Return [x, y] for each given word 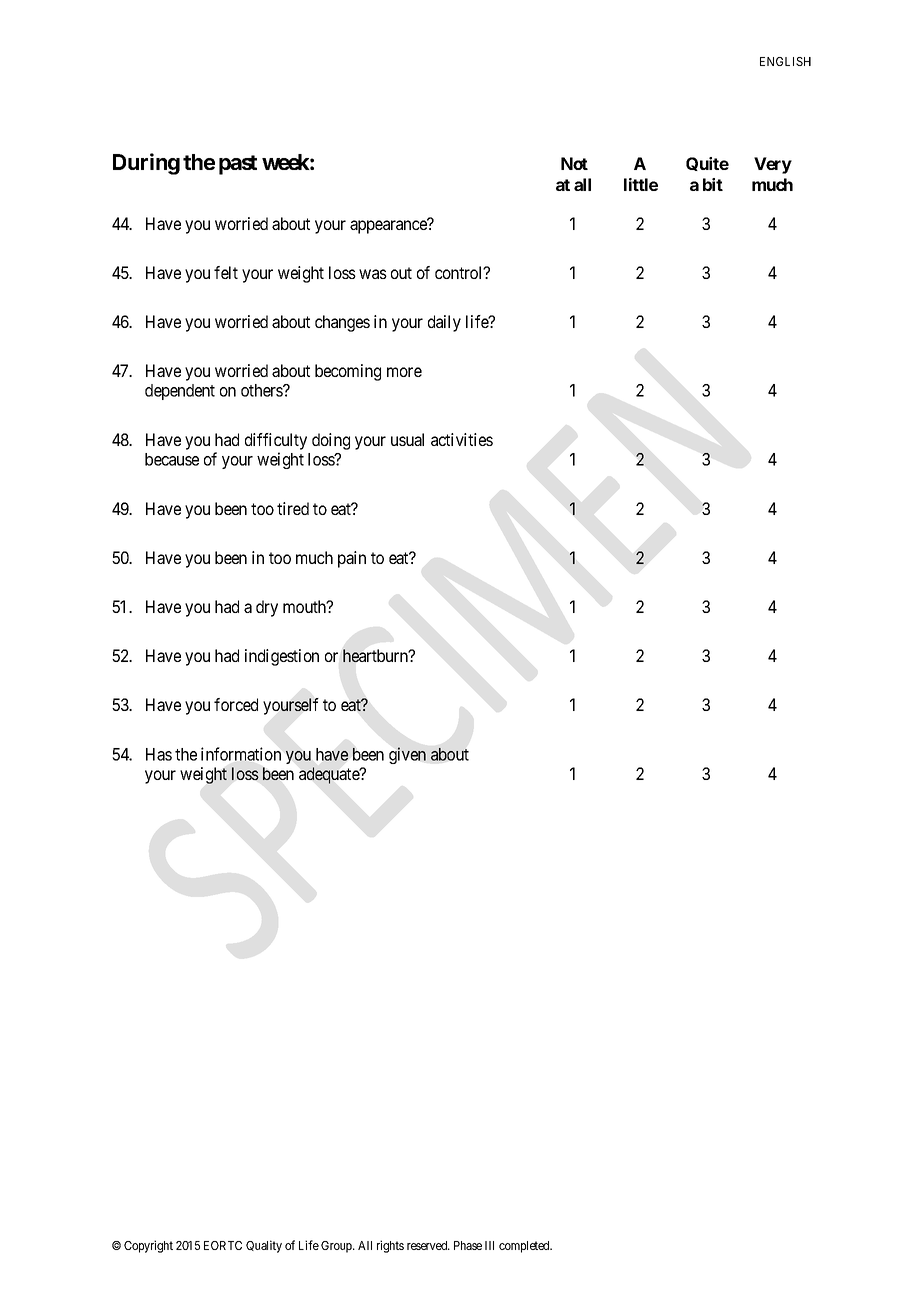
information [241, 754]
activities [462, 439]
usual [407, 439]
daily [444, 323]
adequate [330, 775]
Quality [264, 1246]
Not [574, 163]
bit [713, 184]
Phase [468, 1245]
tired [293, 508]
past [238, 165]
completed [525, 1247]
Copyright [148, 1246]
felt [226, 272]
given [407, 755]
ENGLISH [785, 61]
